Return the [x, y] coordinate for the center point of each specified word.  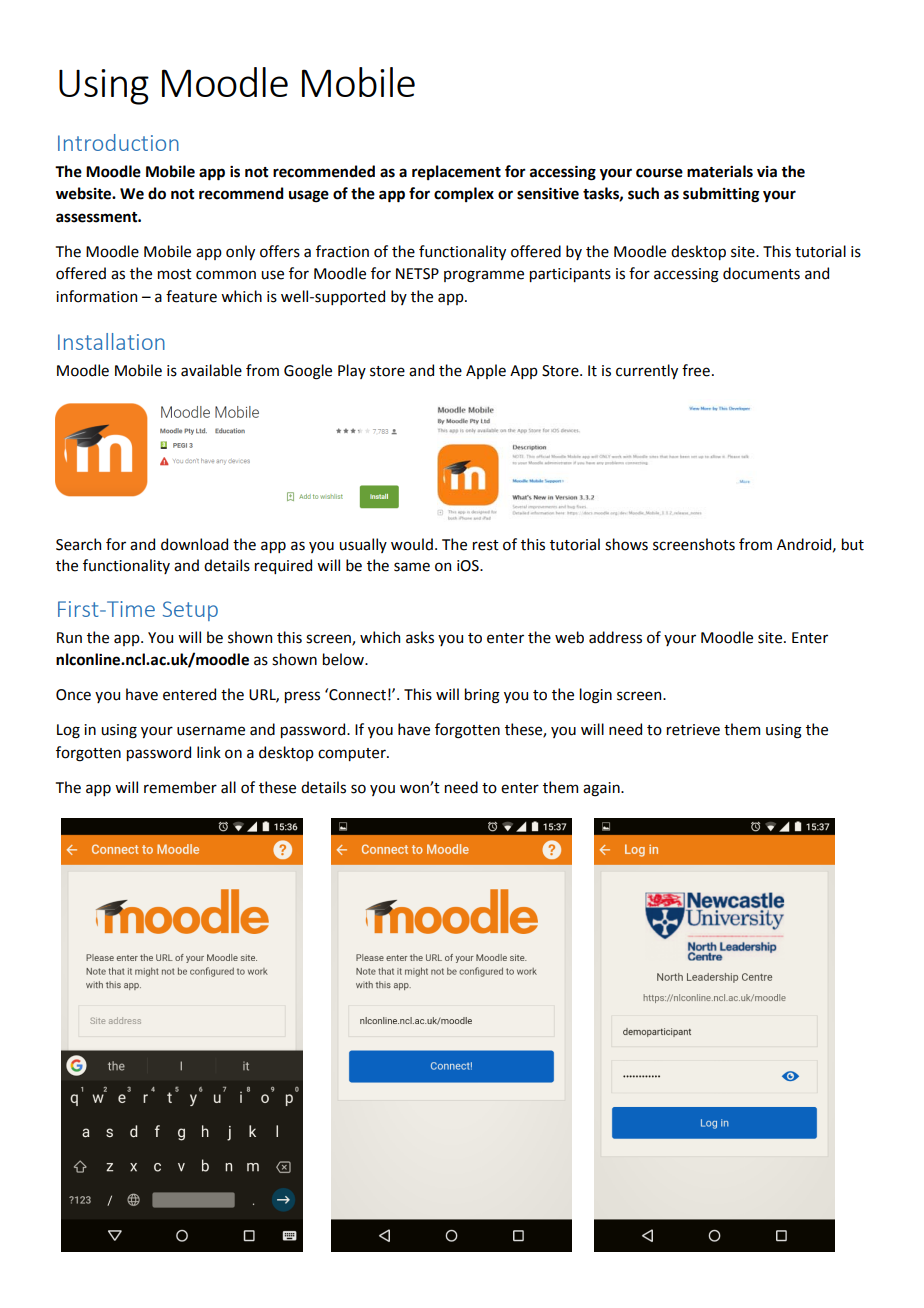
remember [180, 787]
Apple [486, 371]
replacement [456, 172]
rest [486, 545]
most [175, 274]
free [696, 370]
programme [484, 276]
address [615, 637]
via [767, 172]
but [853, 544]
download [194, 544]
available [211, 370]
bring [482, 696]
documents [761, 273]
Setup [190, 611]
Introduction [118, 142]
